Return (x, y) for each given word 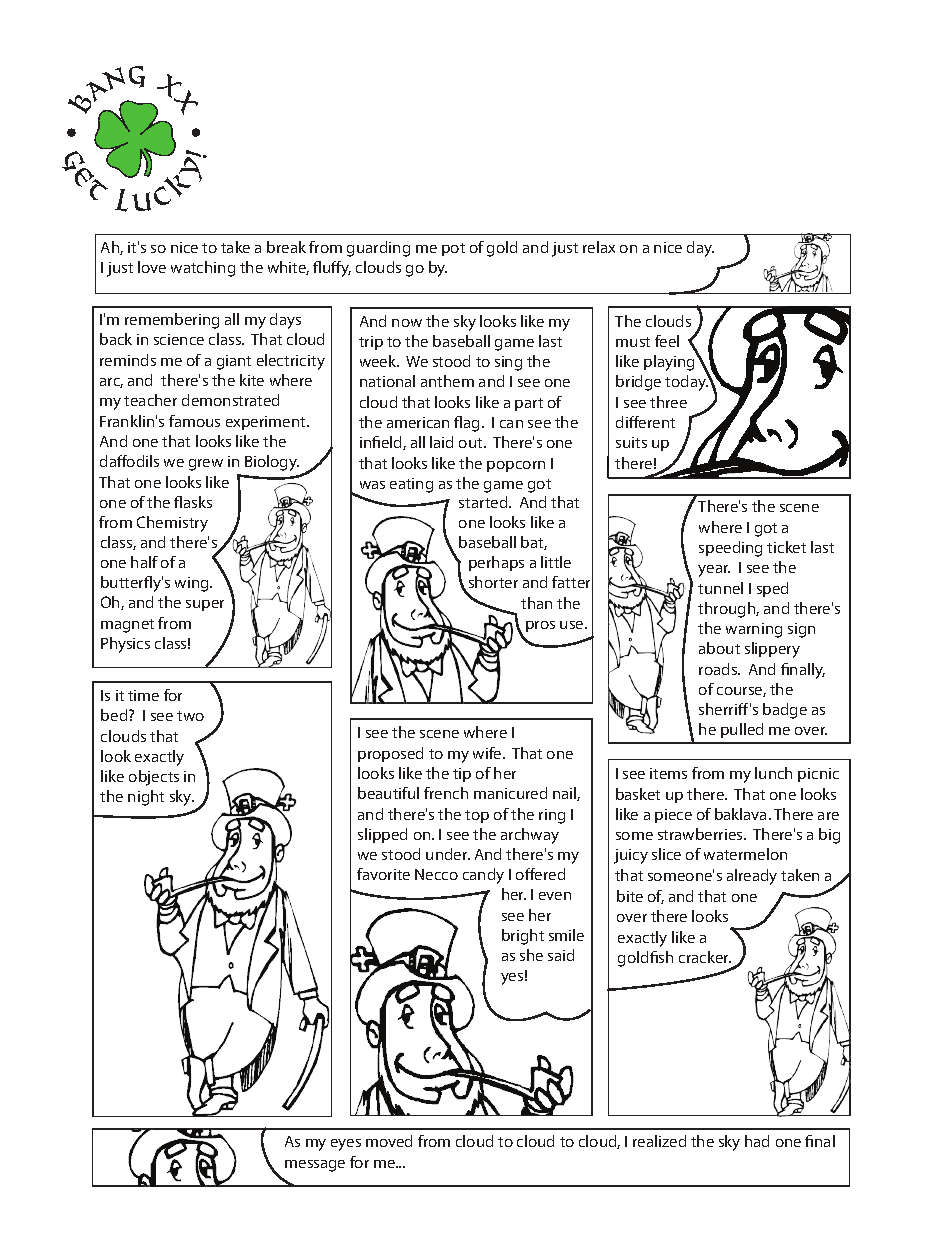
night (146, 798)
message (315, 1166)
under (448, 854)
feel (667, 341)
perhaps (496, 563)
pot (453, 249)
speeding (730, 549)
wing (193, 584)
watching (203, 269)
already (752, 877)
